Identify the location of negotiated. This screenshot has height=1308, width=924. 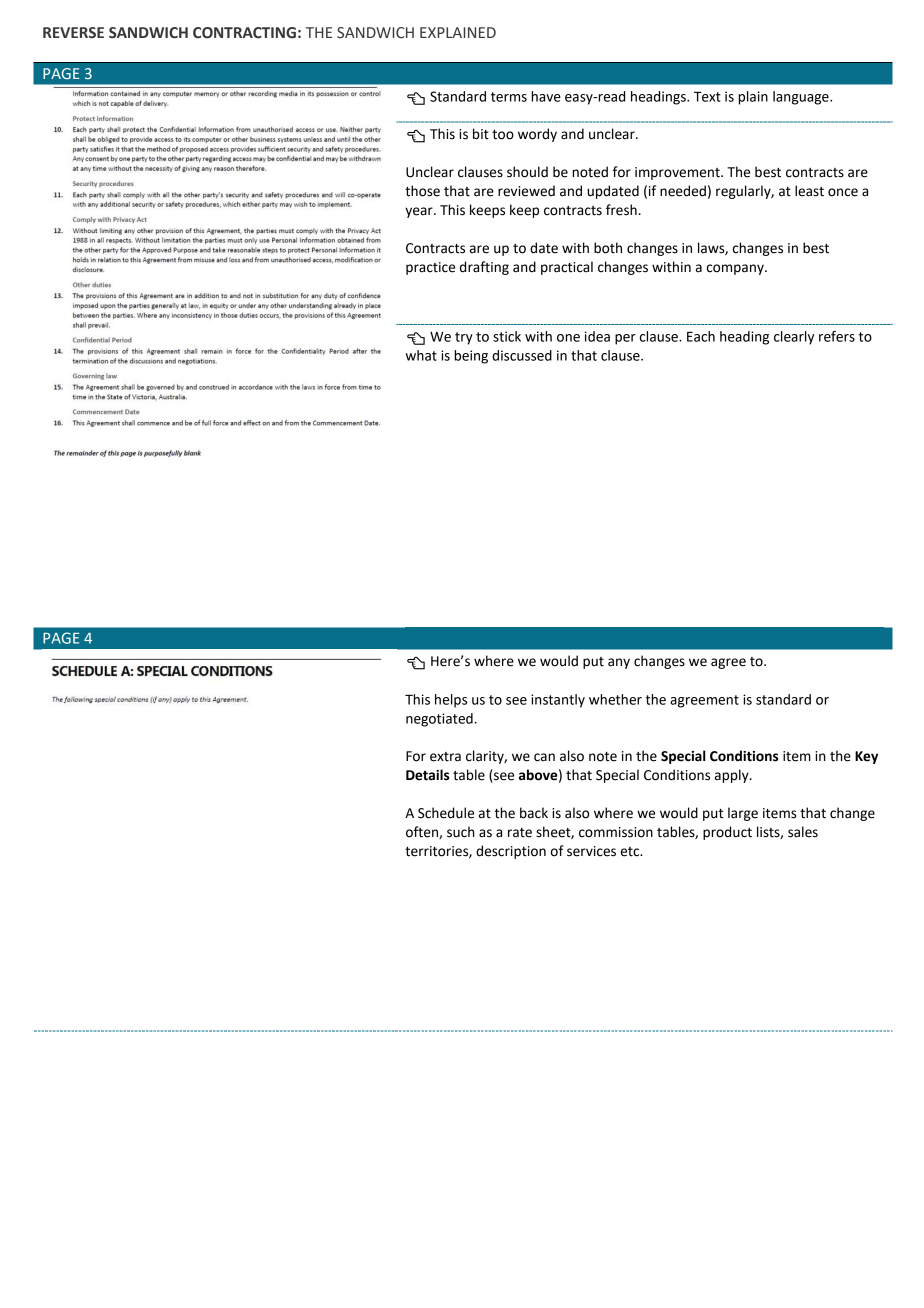
(439, 720).
